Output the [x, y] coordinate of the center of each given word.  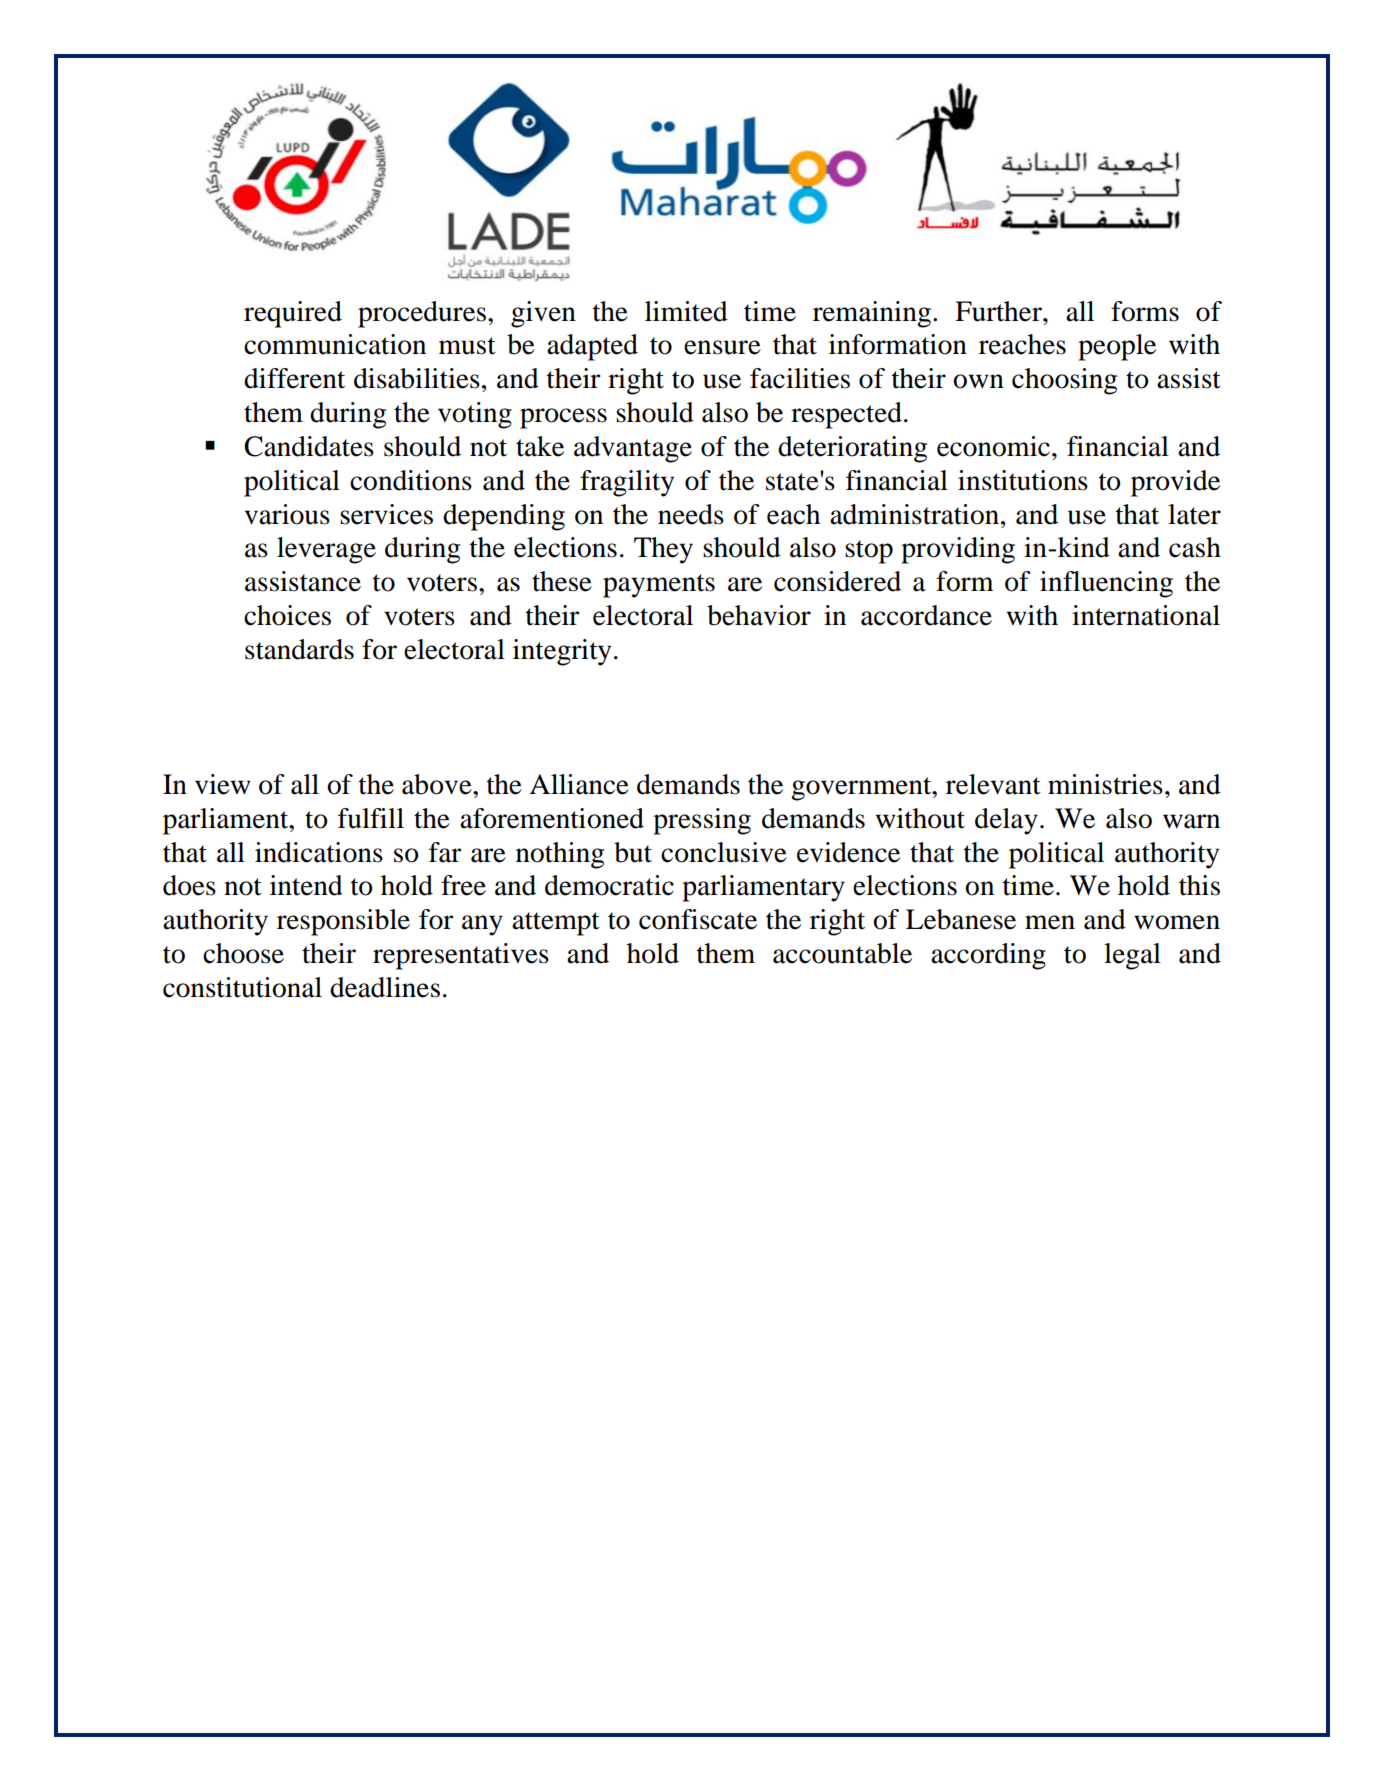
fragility [627, 483]
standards [299, 649]
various [287, 514]
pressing [702, 821]
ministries [1105, 784]
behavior [759, 615]
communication [335, 344]
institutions [1023, 480]
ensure [722, 347]
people [1117, 347]
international [1146, 615]
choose [243, 953]
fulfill [371, 818]
